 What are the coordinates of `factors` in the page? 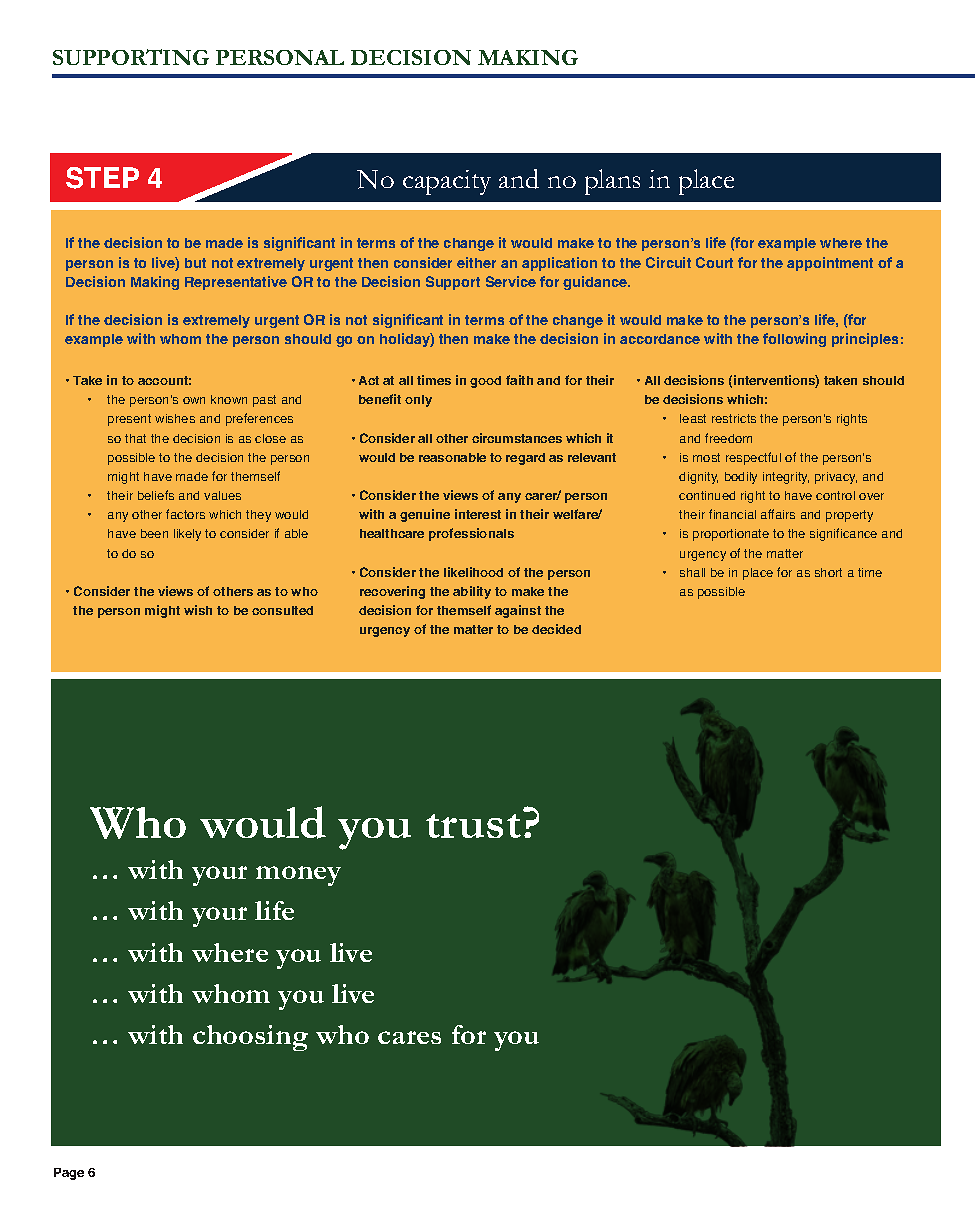 It's located at (185, 514).
